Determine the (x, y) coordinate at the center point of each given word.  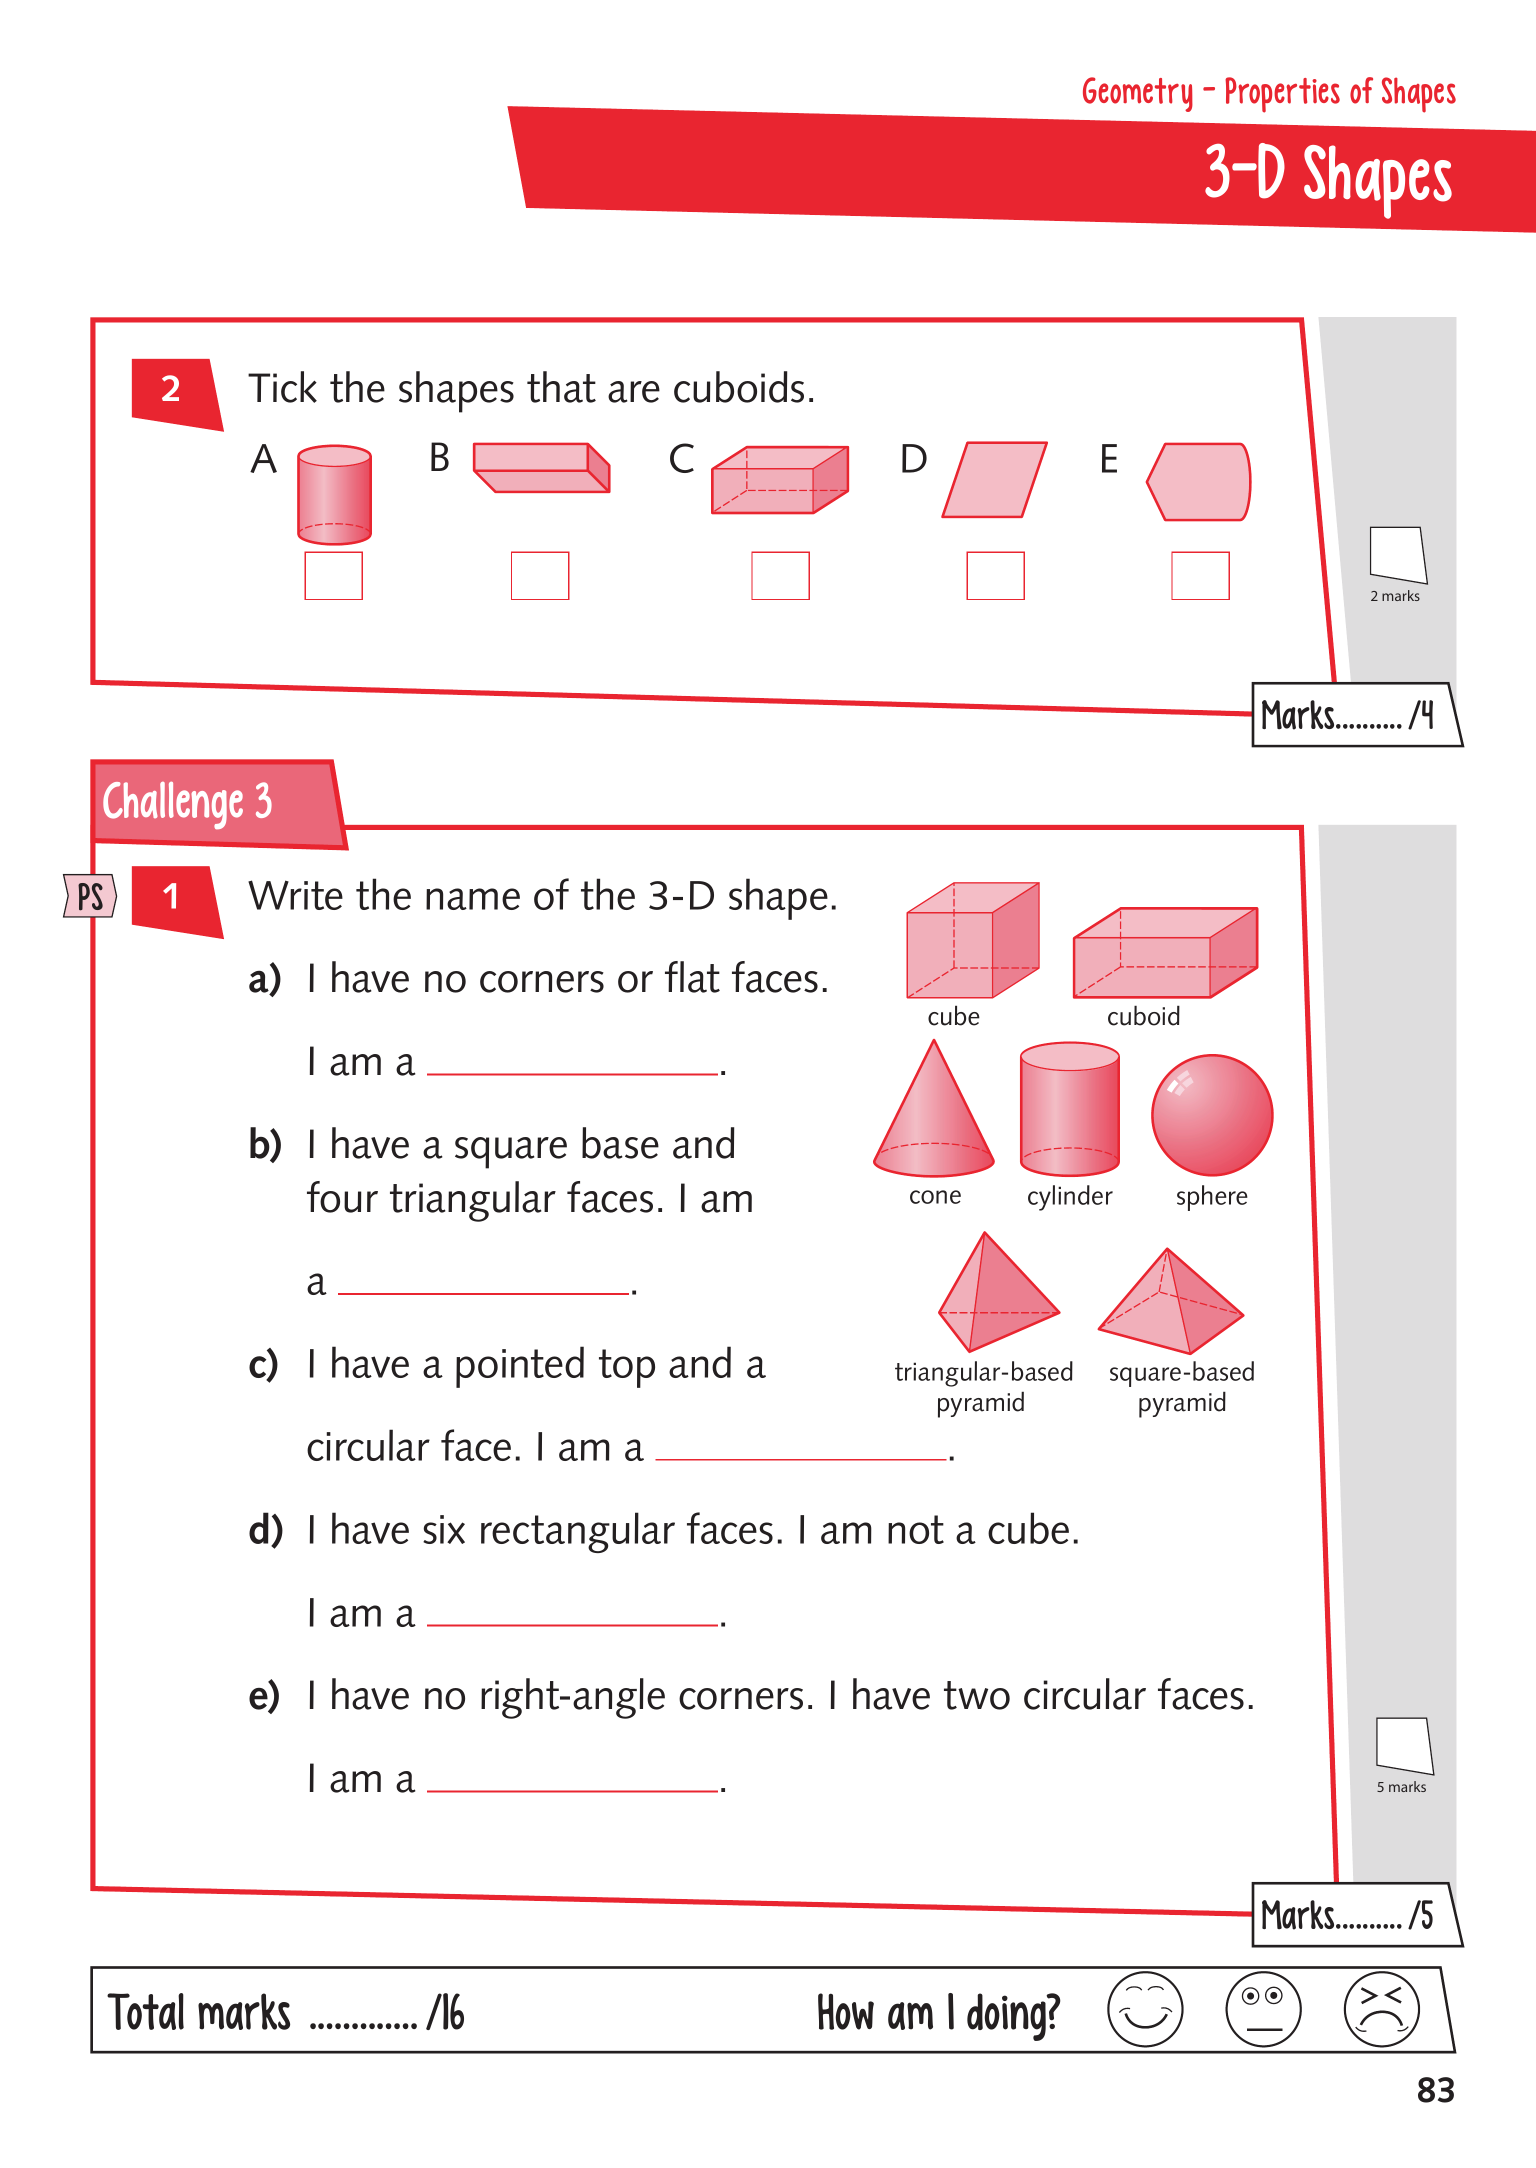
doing (1007, 2017)
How (846, 2011)
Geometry (1138, 94)
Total (145, 2011)
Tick (282, 387)
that (561, 387)
